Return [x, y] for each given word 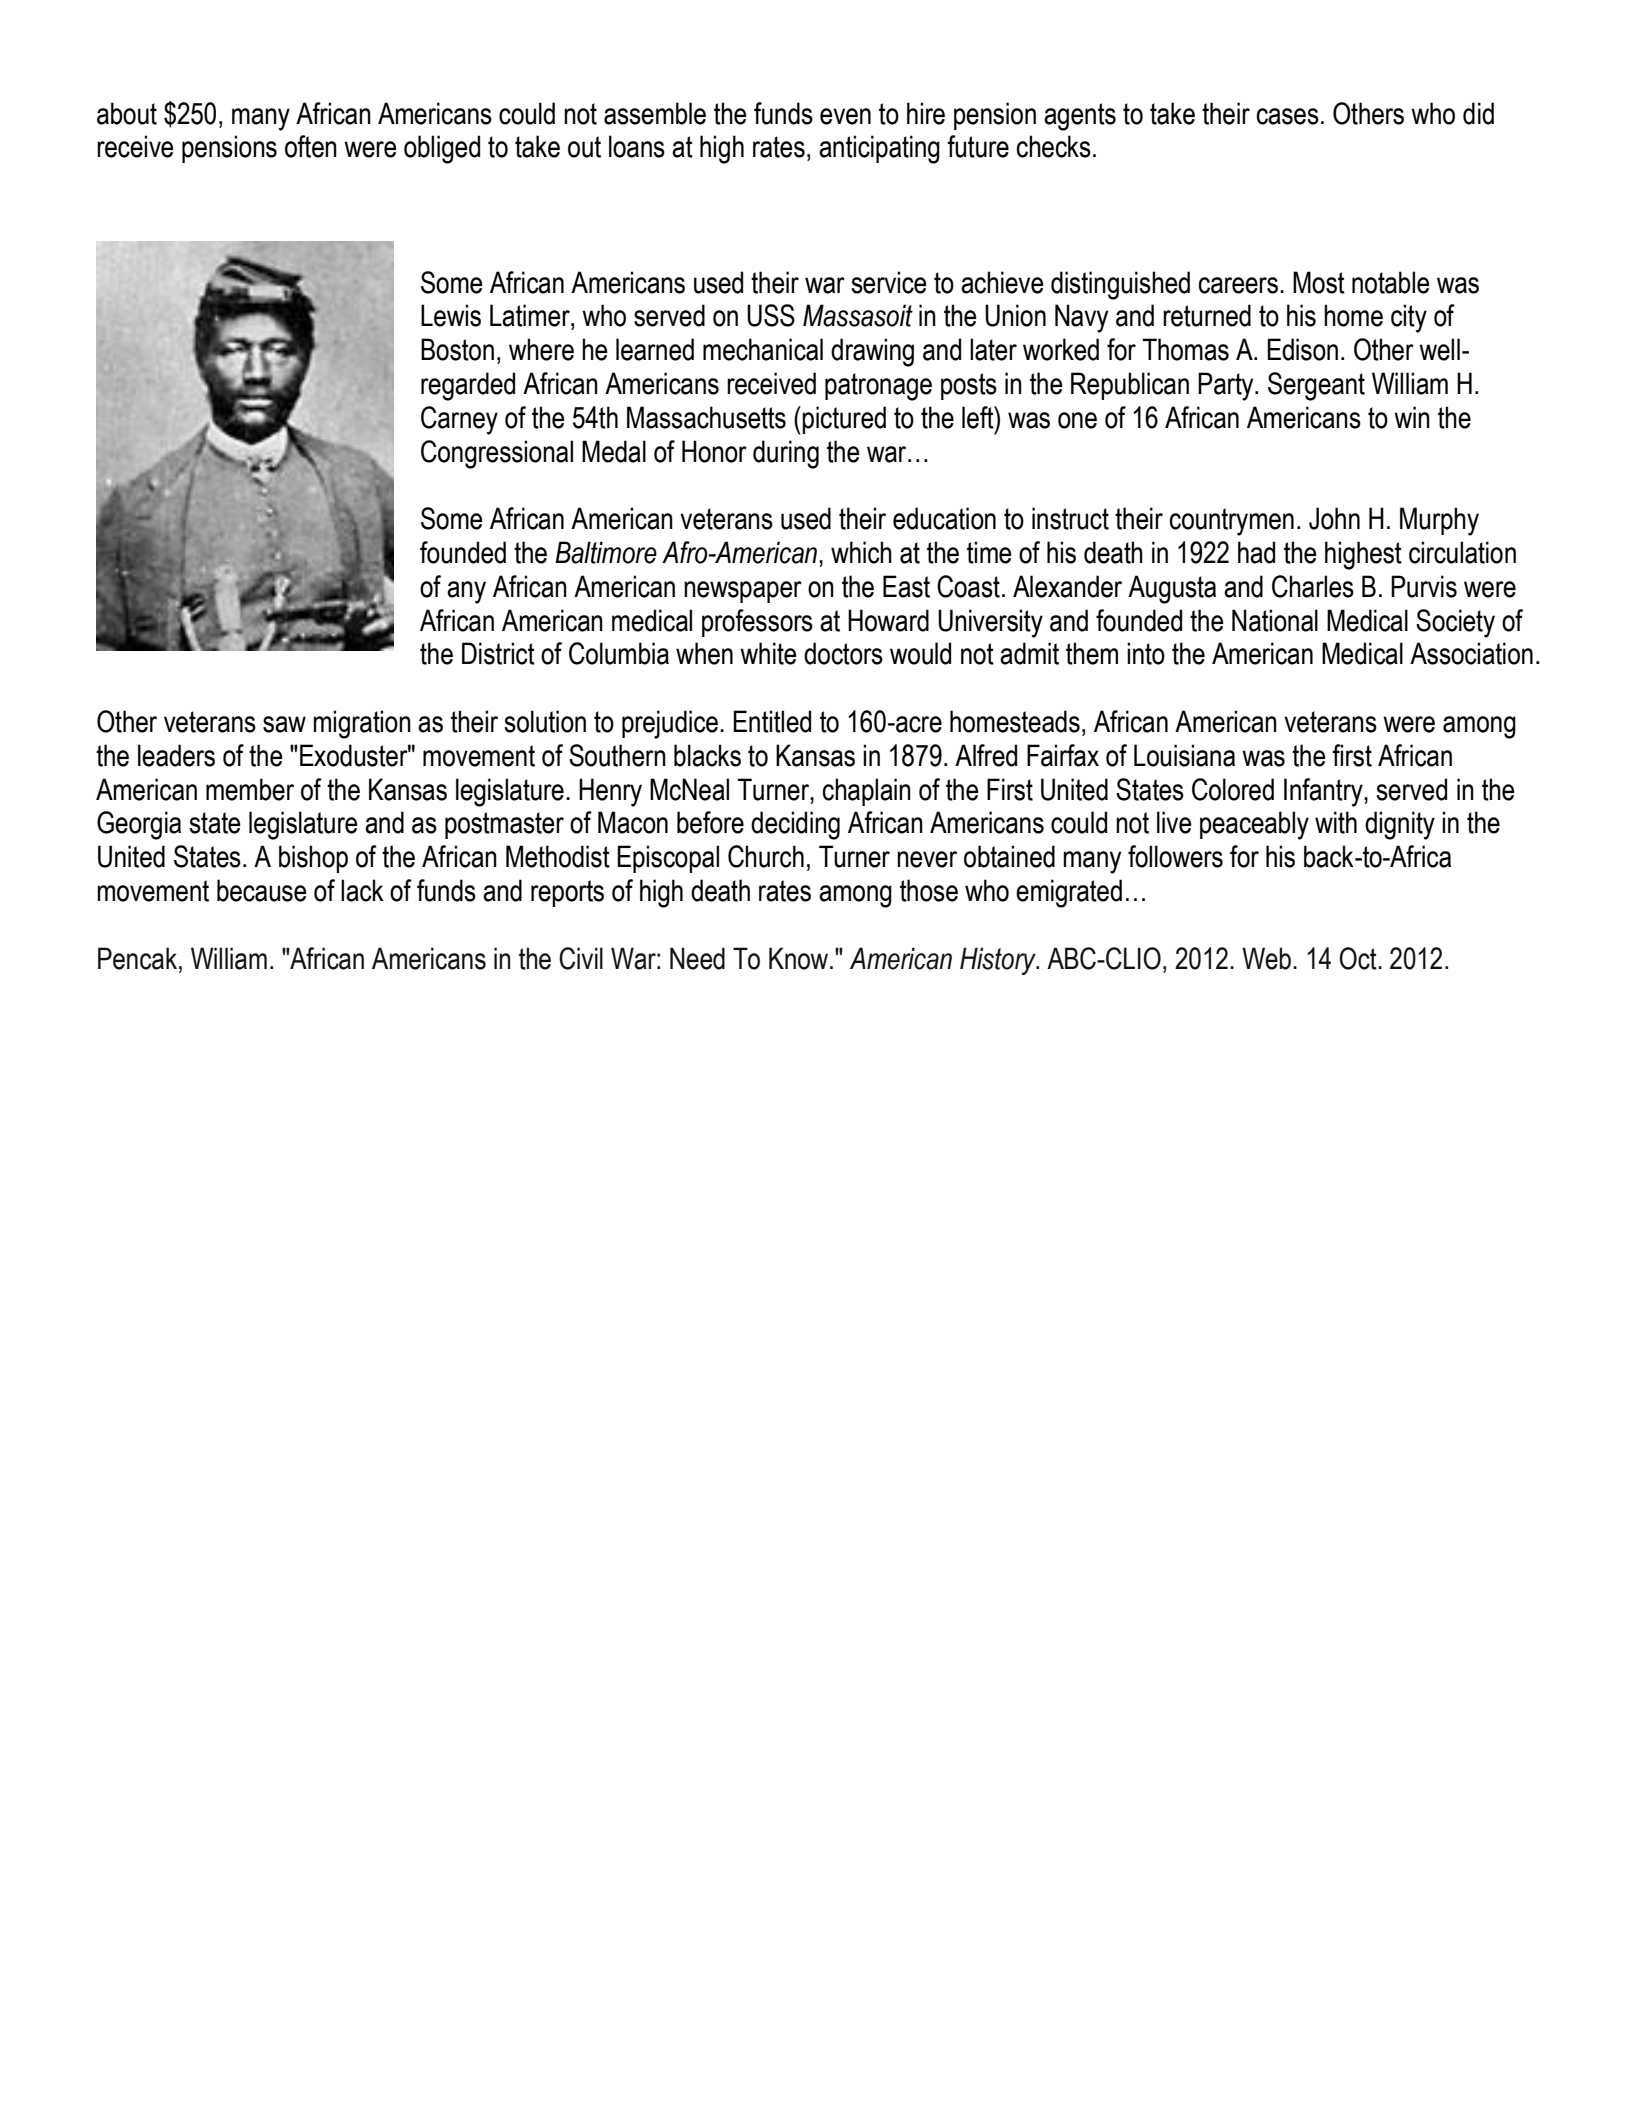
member [250, 789]
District [498, 653]
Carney [459, 420]
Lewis [451, 315]
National [1275, 620]
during [786, 454]
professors [757, 623]
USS [771, 315]
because [262, 890]
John [1334, 518]
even [845, 116]
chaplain [867, 792]
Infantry [1324, 792]
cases [1288, 116]
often [311, 146]
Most [1319, 282]
